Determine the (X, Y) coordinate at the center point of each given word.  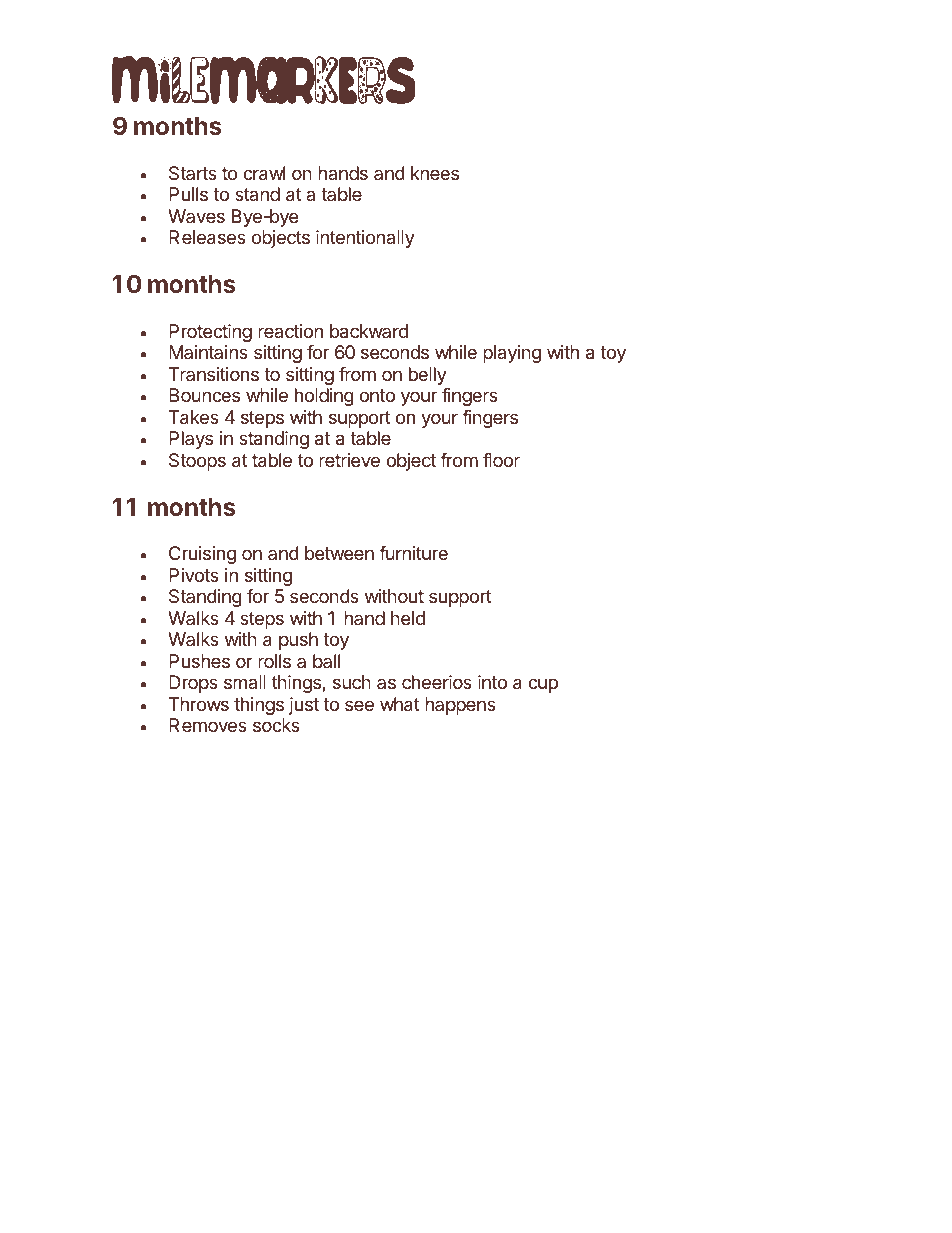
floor (501, 460)
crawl (264, 173)
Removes (208, 725)
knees (435, 173)
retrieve (349, 460)
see (359, 705)
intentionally (365, 239)
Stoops (197, 462)
